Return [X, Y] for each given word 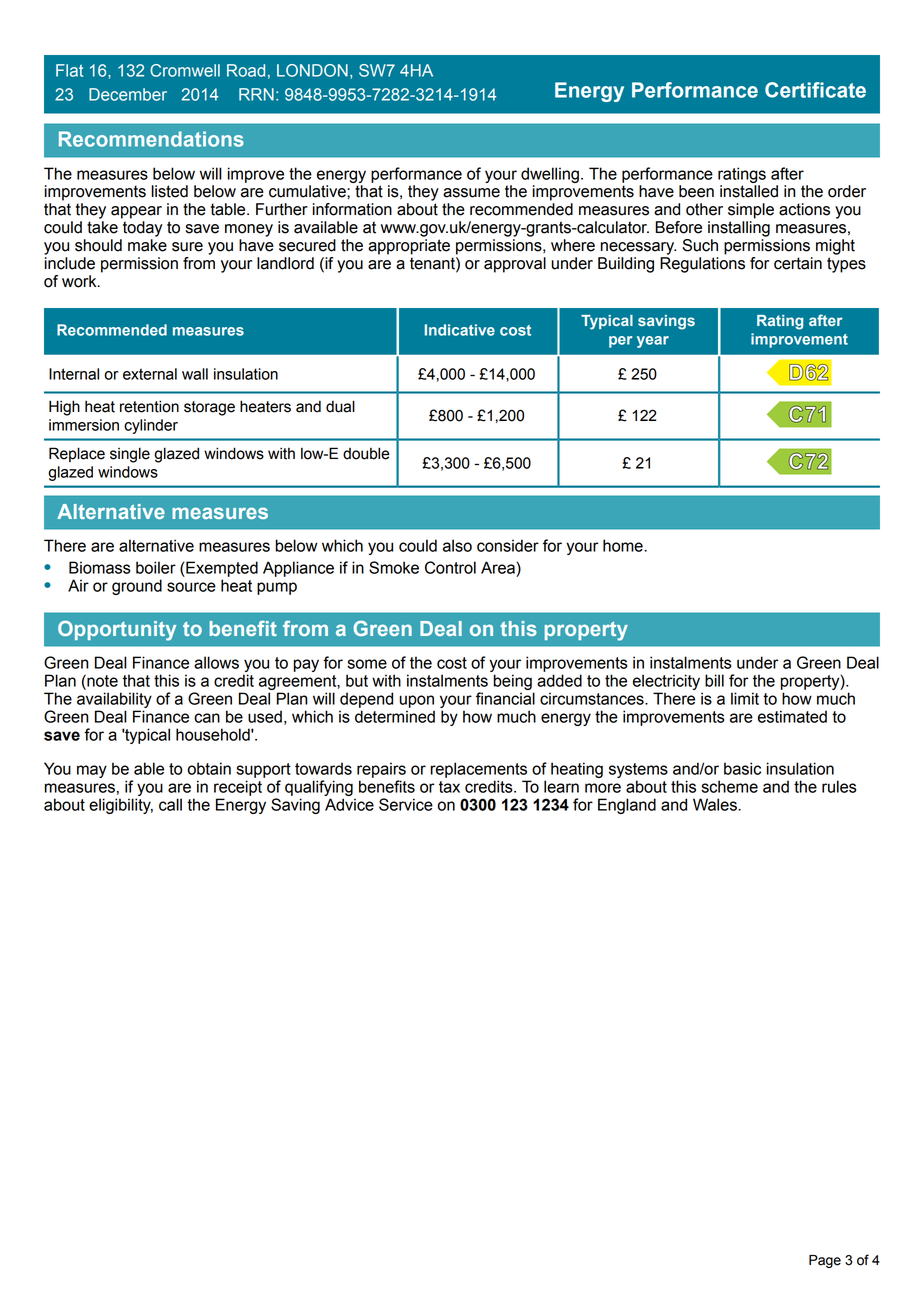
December [128, 94]
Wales [716, 804]
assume [471, 193]
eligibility [121, 806]
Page [825, 1261]
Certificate [815, 90]
